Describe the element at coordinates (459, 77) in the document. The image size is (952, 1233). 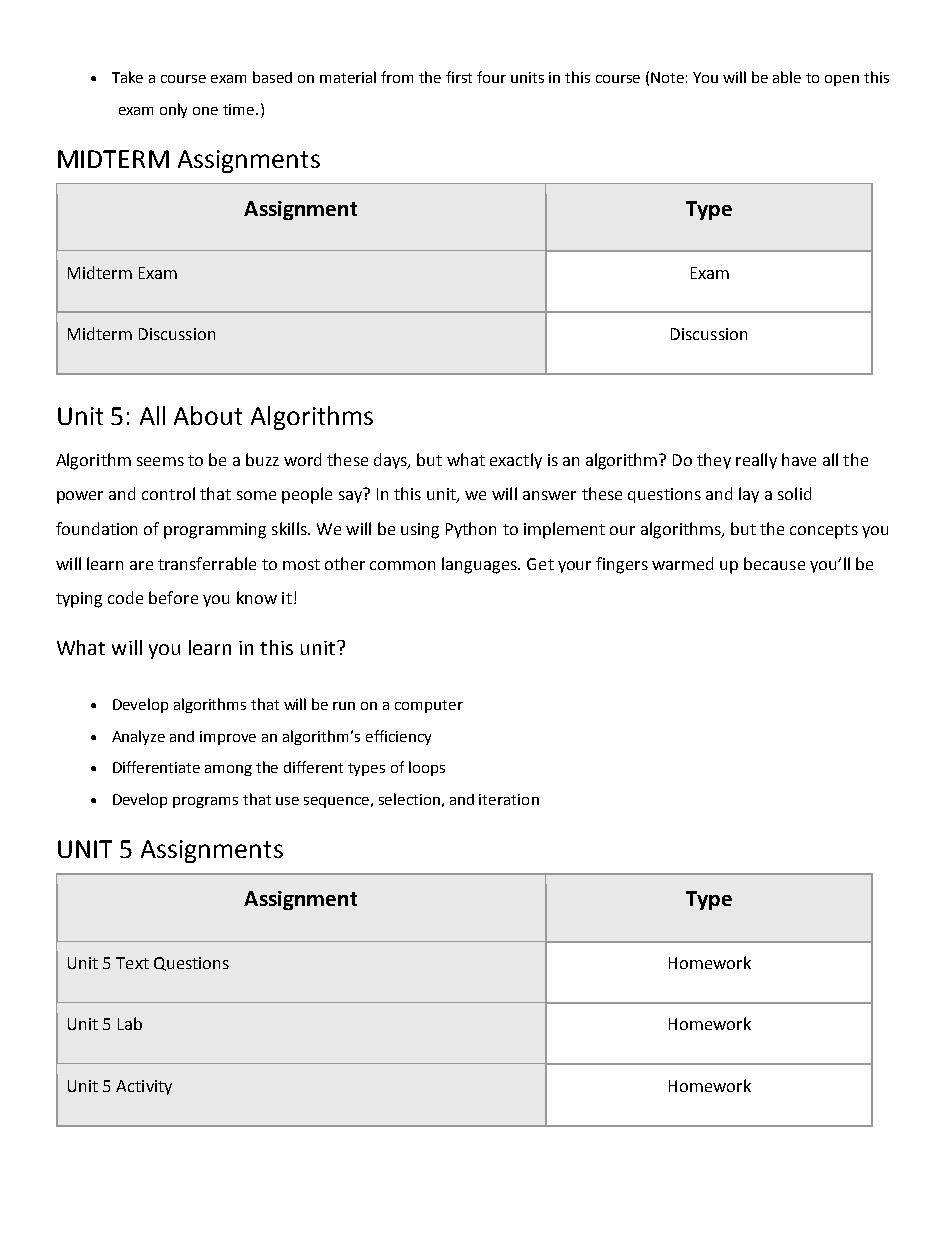
I see `first` at that location.
